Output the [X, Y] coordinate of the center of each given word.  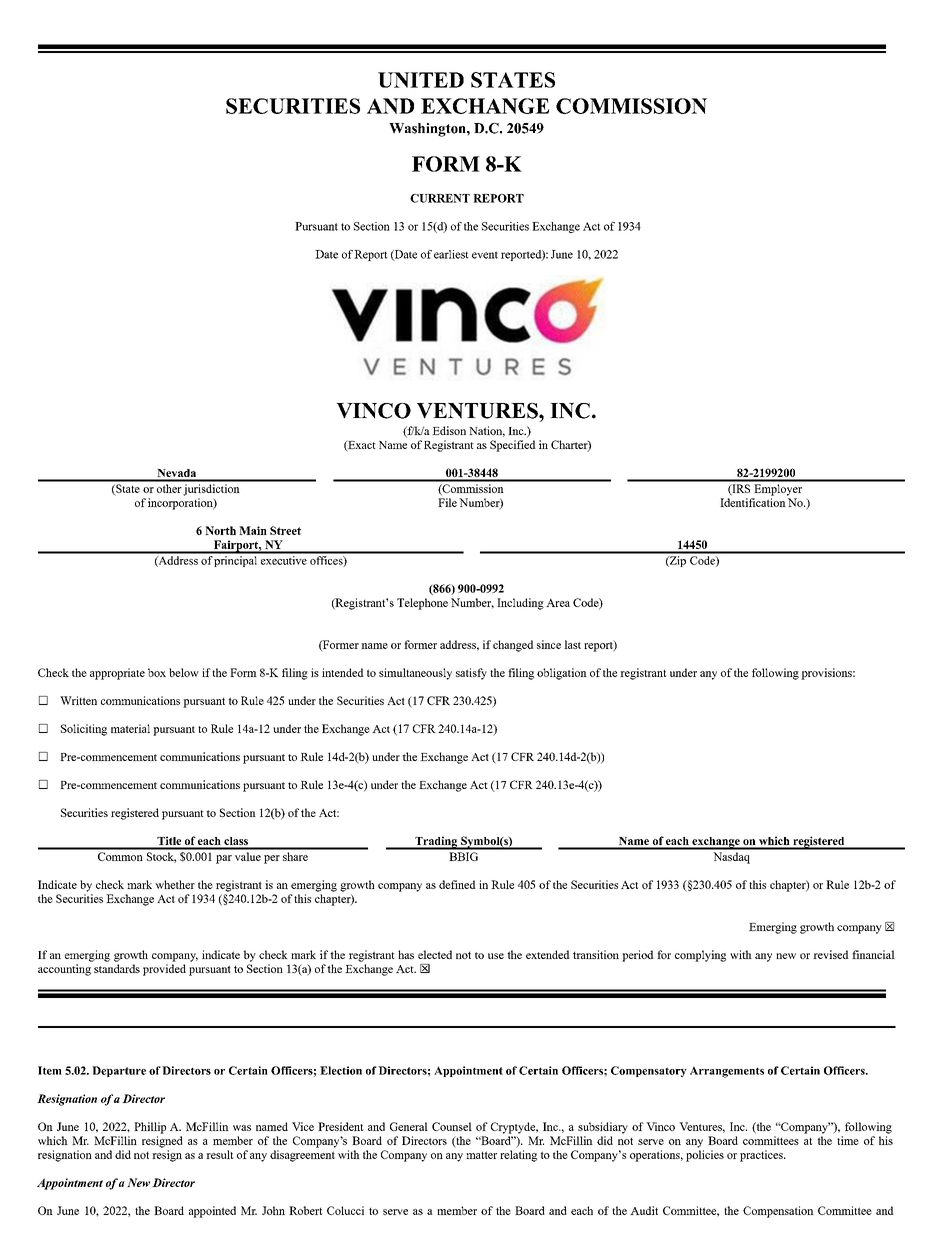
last [572, 644]
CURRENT [440, 198]
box [157, 672]
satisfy [471, 674]
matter [481, 1155]
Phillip [150, 1128]
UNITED [421, 80]
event [485, 255]
